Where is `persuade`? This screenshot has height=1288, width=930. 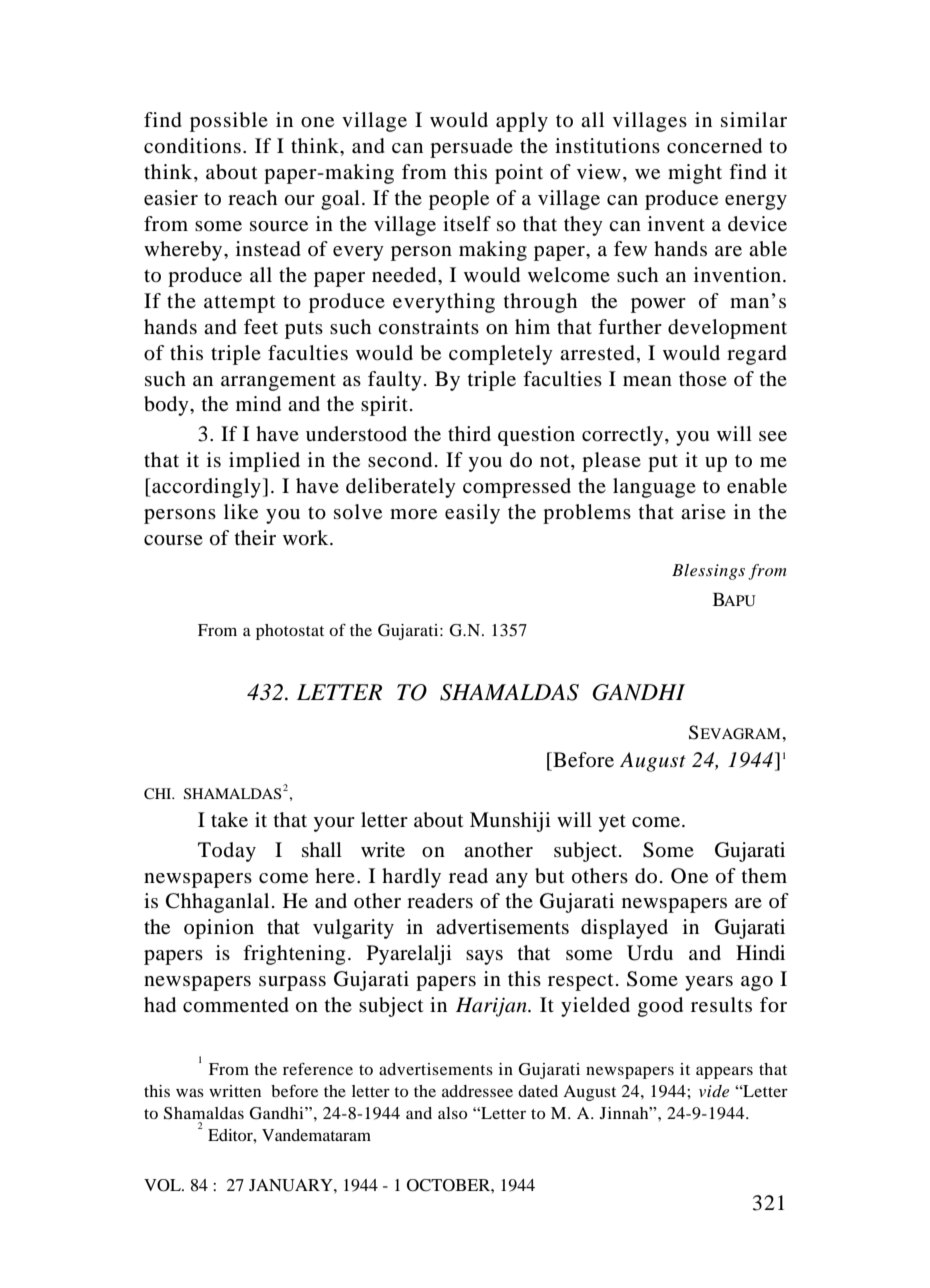 persuade is located at coordinates (471, 148).
